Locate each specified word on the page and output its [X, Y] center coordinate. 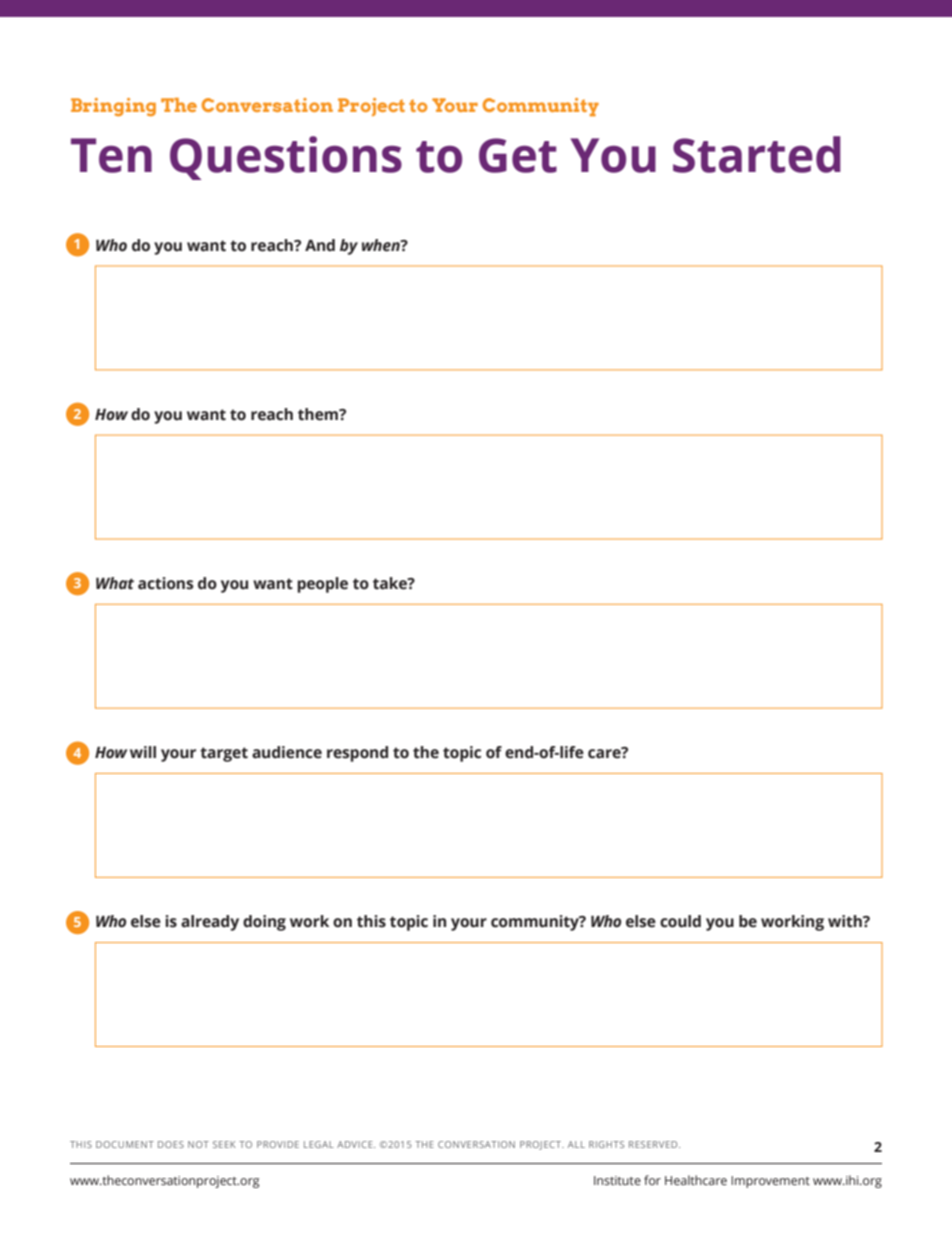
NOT [198, 1144]
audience [287, 752]
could [680, 921]
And [320, 245]
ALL [576, 1144]
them [319, 414]
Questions [286, 158]
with [846, 921]
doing [264, 923]
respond [357, 754]
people [322, 585]
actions [166, 583]
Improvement [770, 1182]
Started [757, 154]
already [210, 923]
